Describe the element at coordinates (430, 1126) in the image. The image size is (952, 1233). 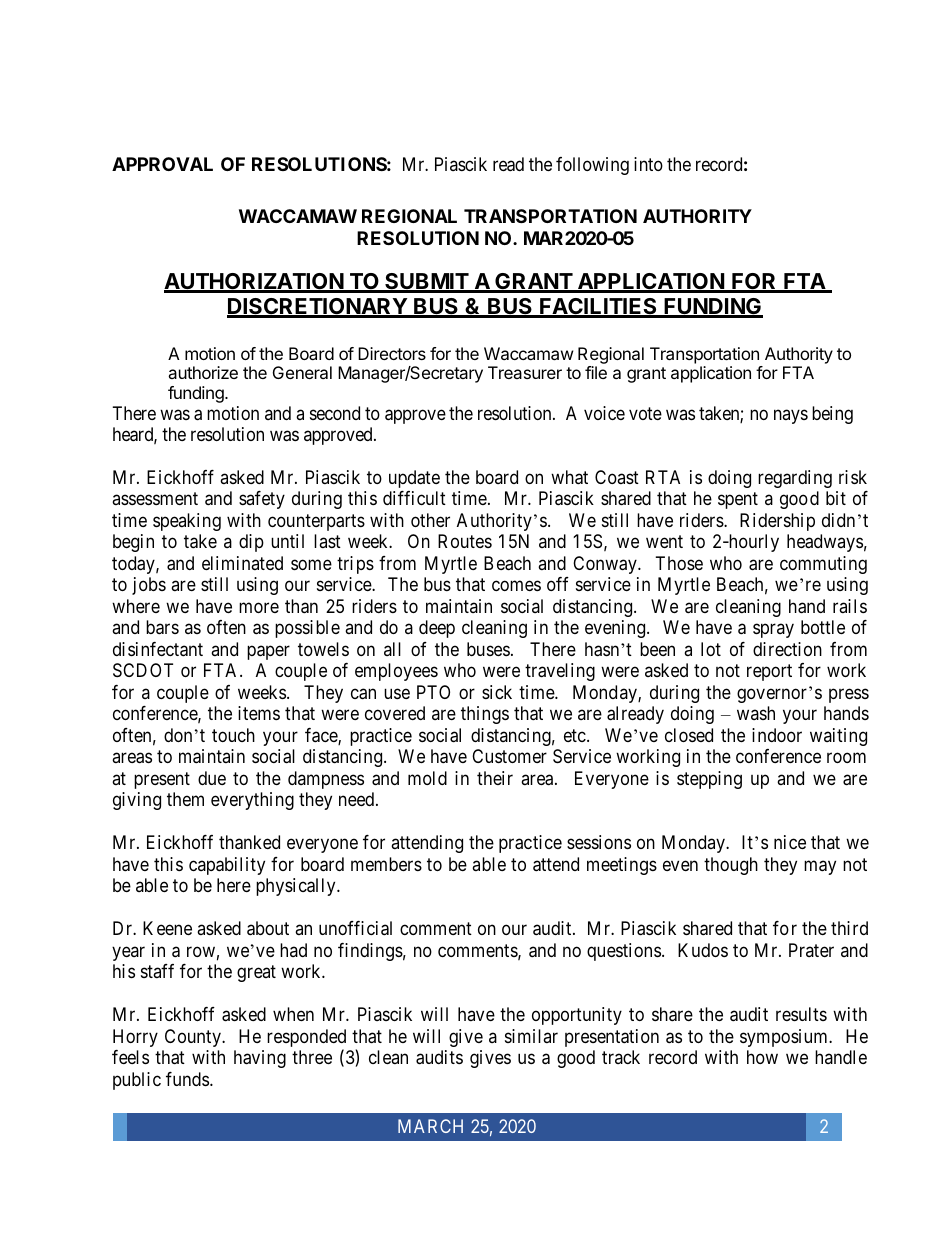
I see `MARCH` at that location.
